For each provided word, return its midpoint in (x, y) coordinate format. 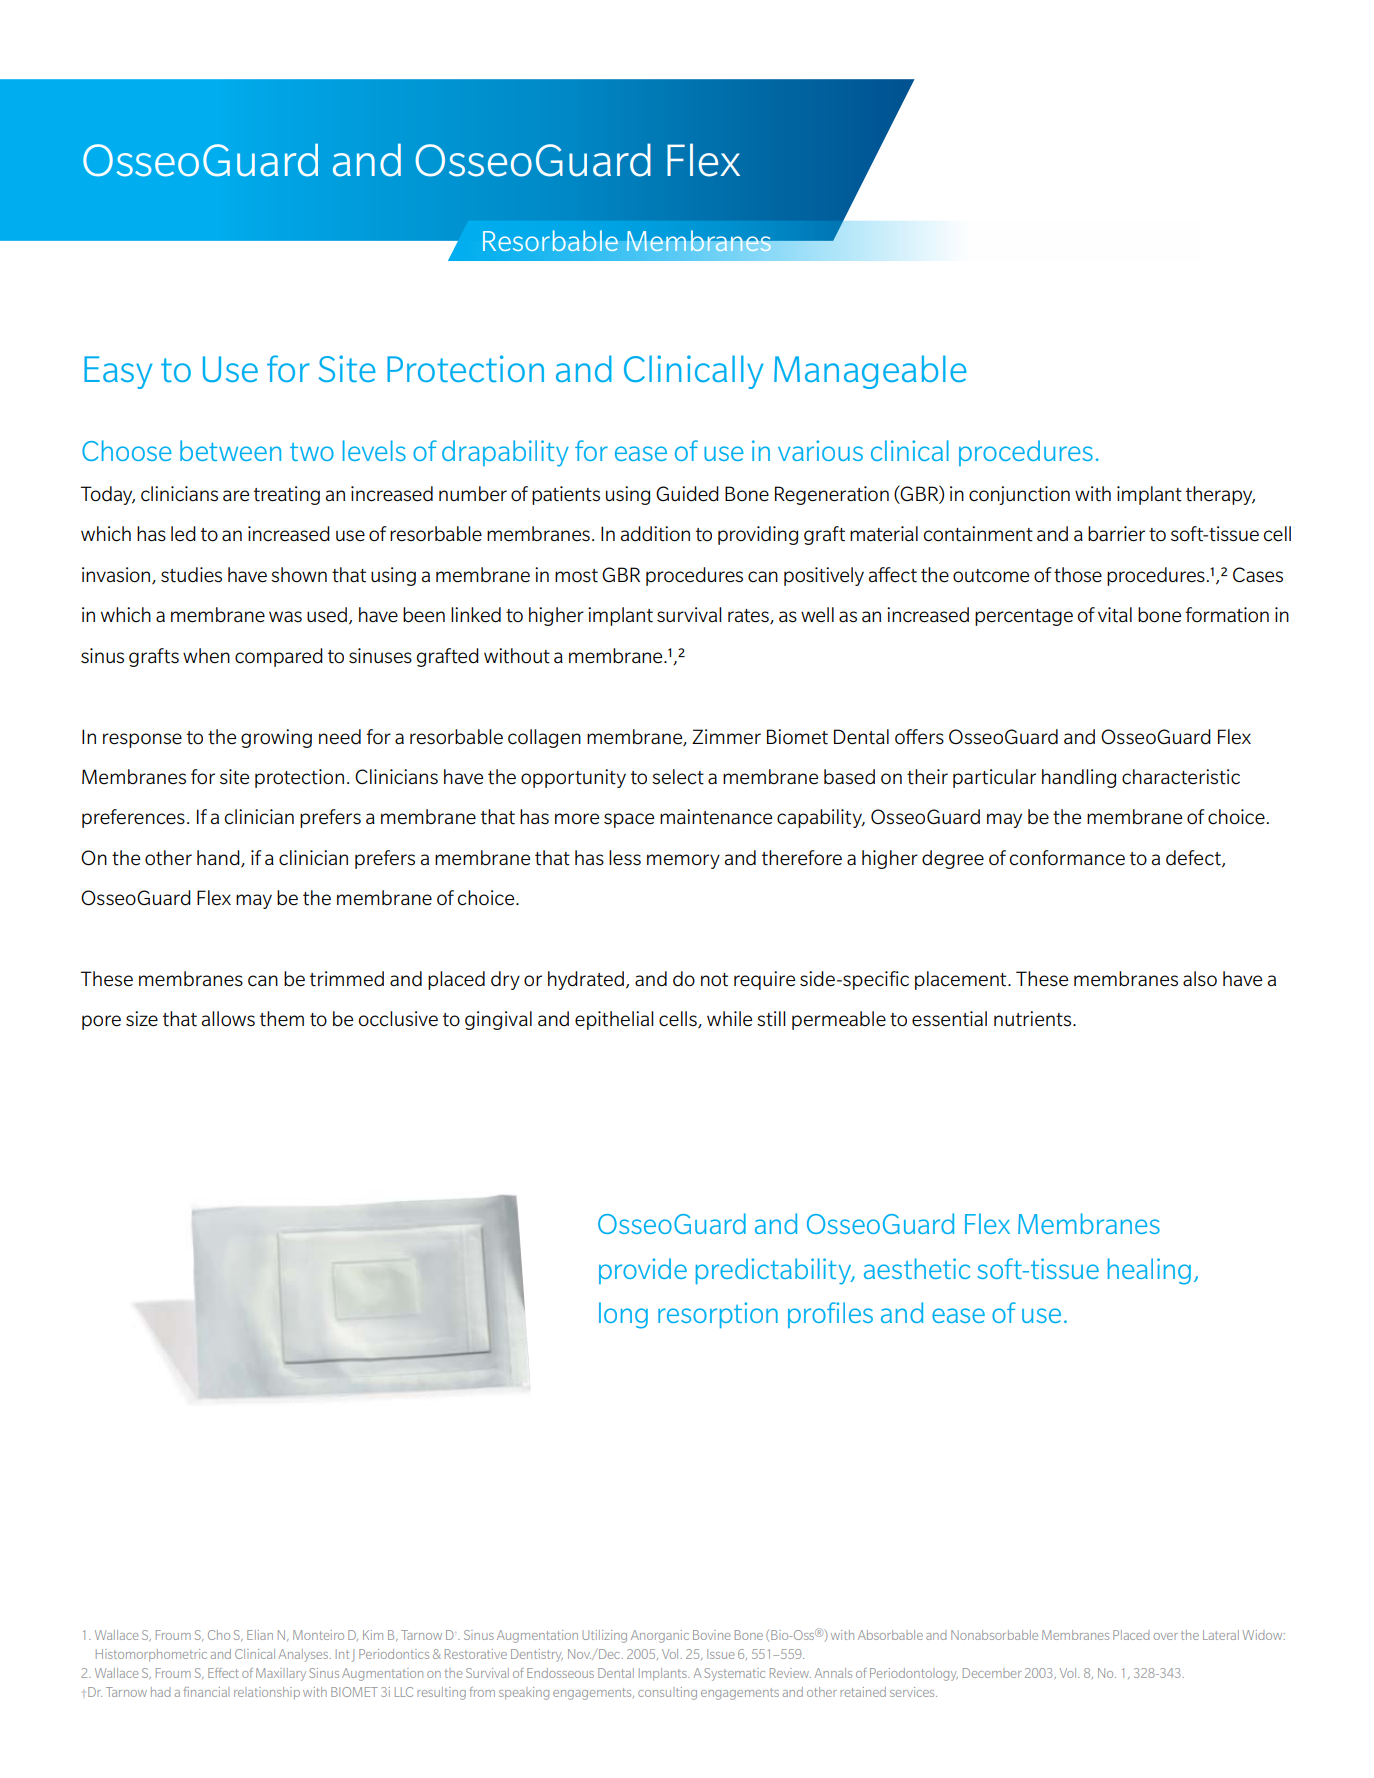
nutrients (1034, 1019)
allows (228, 1019)
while (729, 1018)
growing (276, 738)
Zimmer (726, 737)
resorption (718, 1315)
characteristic (1181, 777)
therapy (1220, 495)
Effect (223, 1673)
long (623, 1315)
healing (1149, 1271)
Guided (687, 494)
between (230, 450)
